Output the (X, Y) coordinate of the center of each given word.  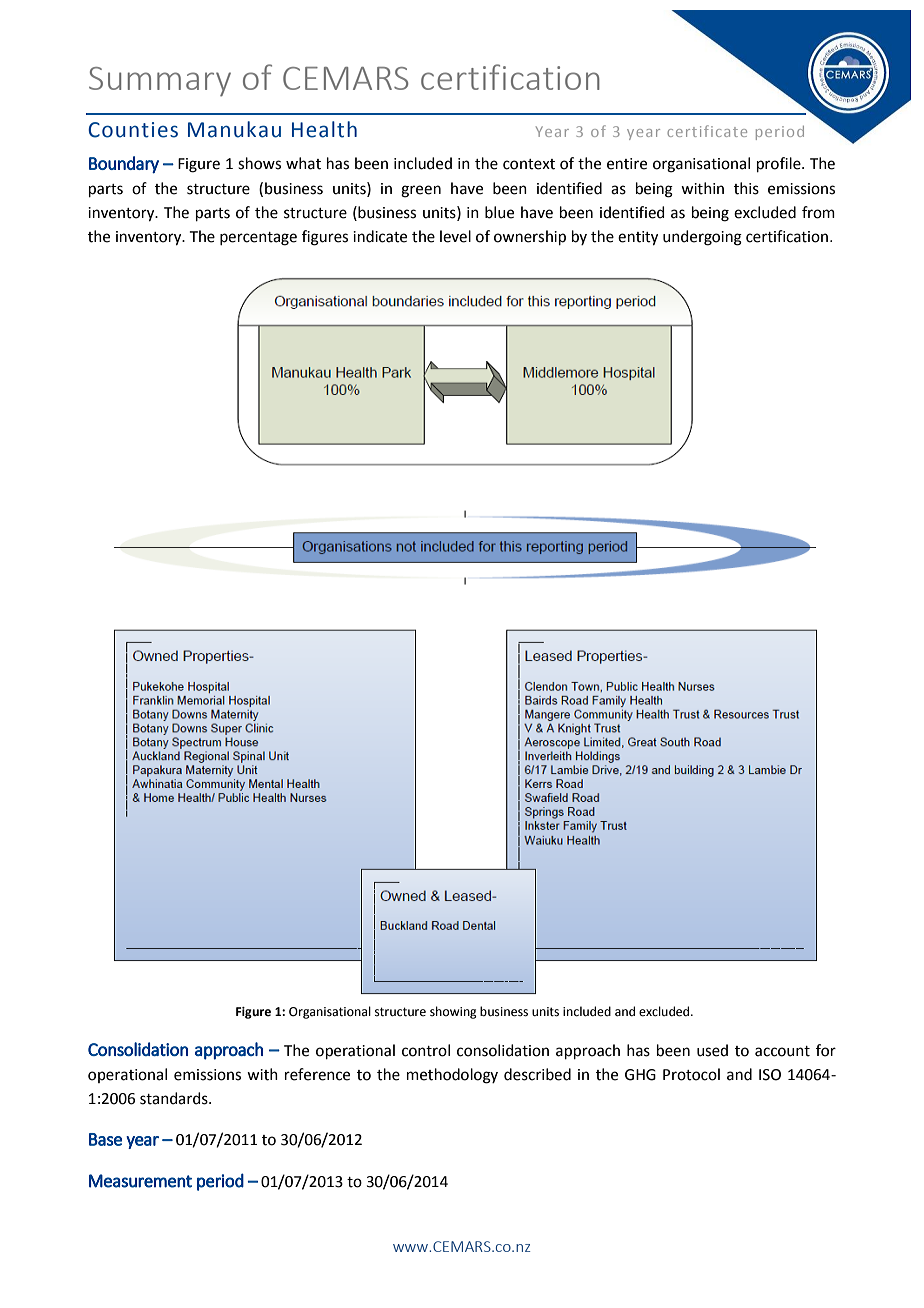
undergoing (702, 238)
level (455, 236)
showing (453, 1012)
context (529, 164)
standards (175, 1098)
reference (317, 1074)
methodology (452, 1076)
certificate (707, 131)
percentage (258, 239)
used (712, 1050)
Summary (160, 82)
